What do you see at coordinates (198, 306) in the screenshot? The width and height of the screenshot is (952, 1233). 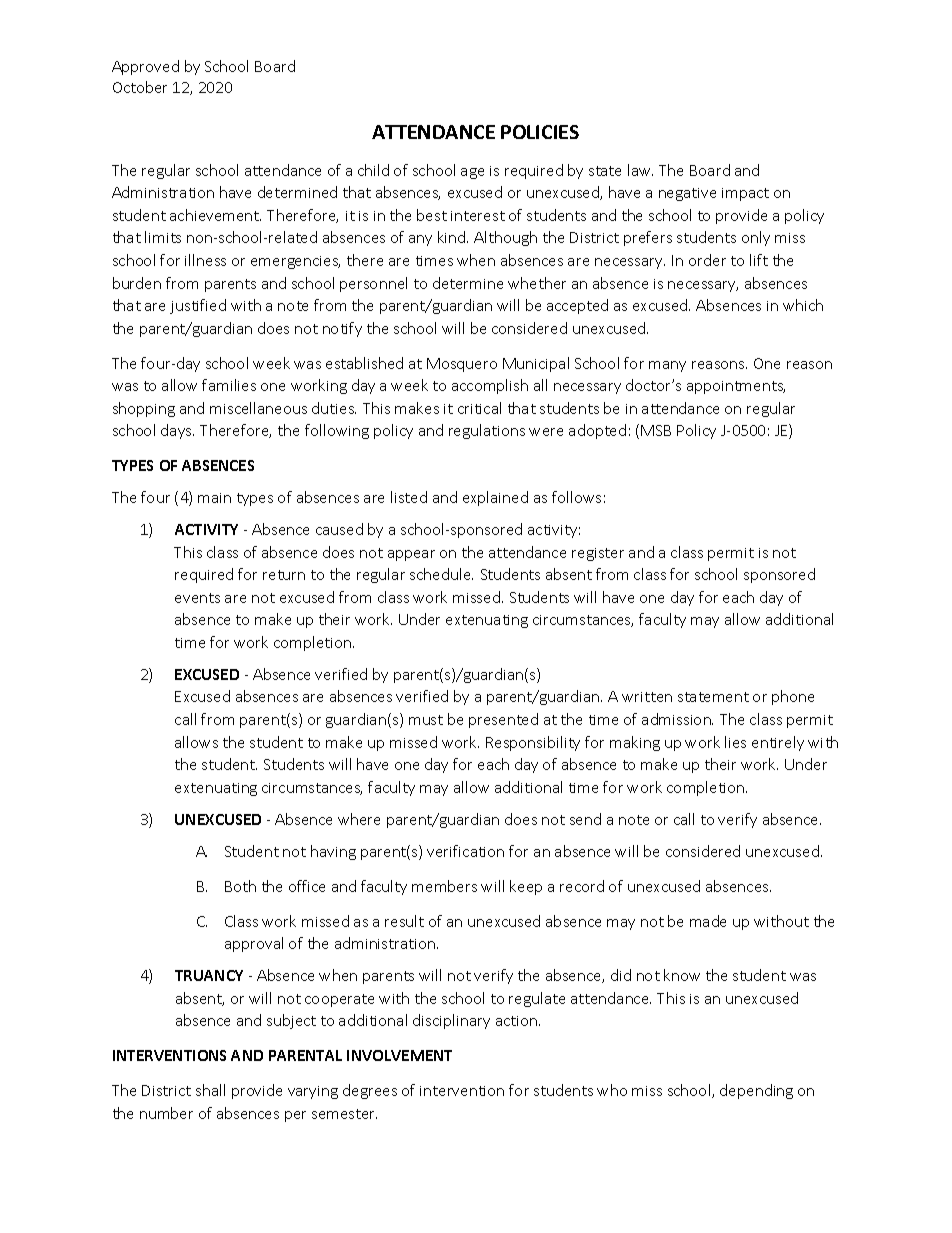 I see `justified` at bounding box center [198, 306].
